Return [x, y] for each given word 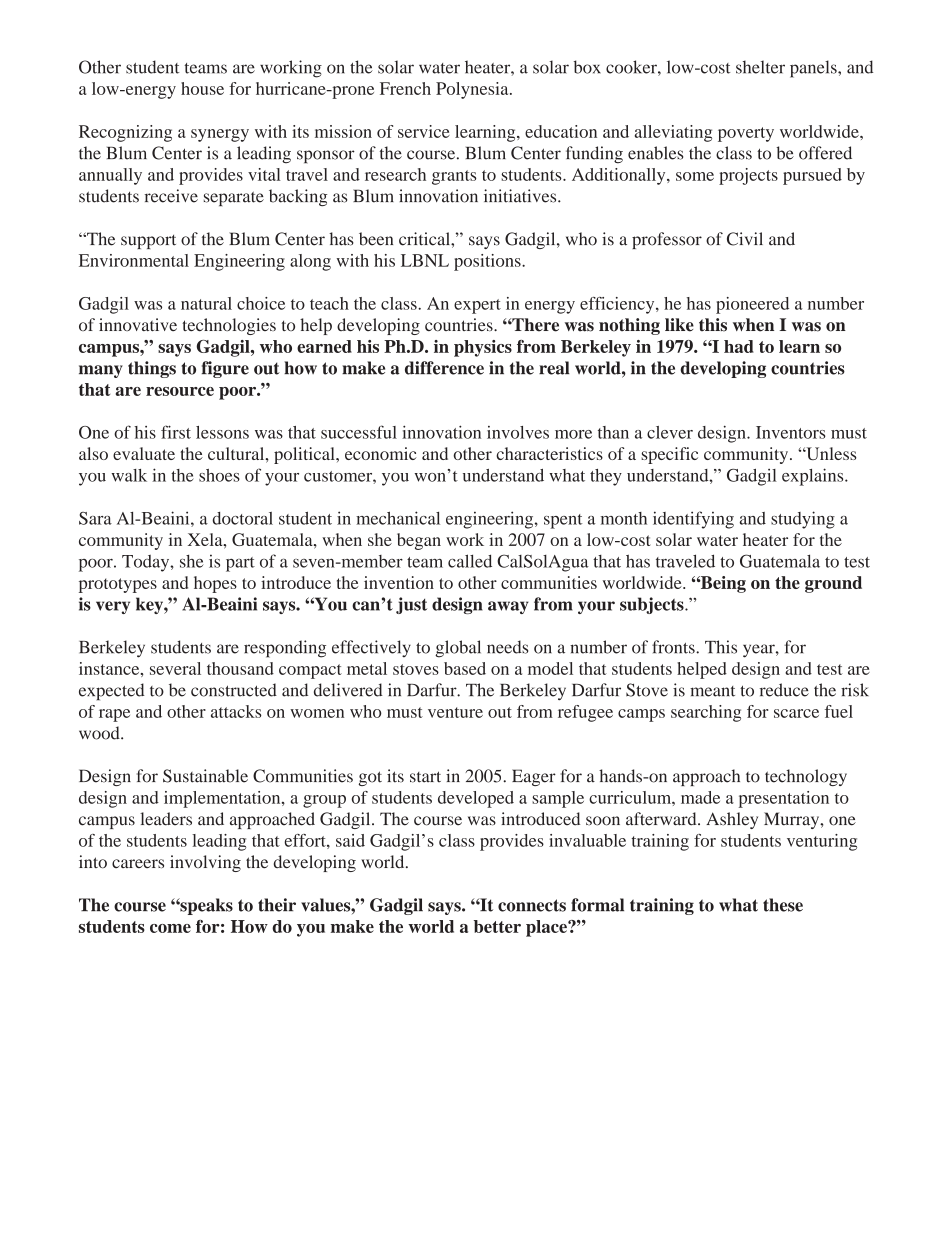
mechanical [398, 518]
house [202, 88]
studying [803, 520]
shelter [760, 67]
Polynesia [473, 90]
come [170, 928]
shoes [219, 475]
